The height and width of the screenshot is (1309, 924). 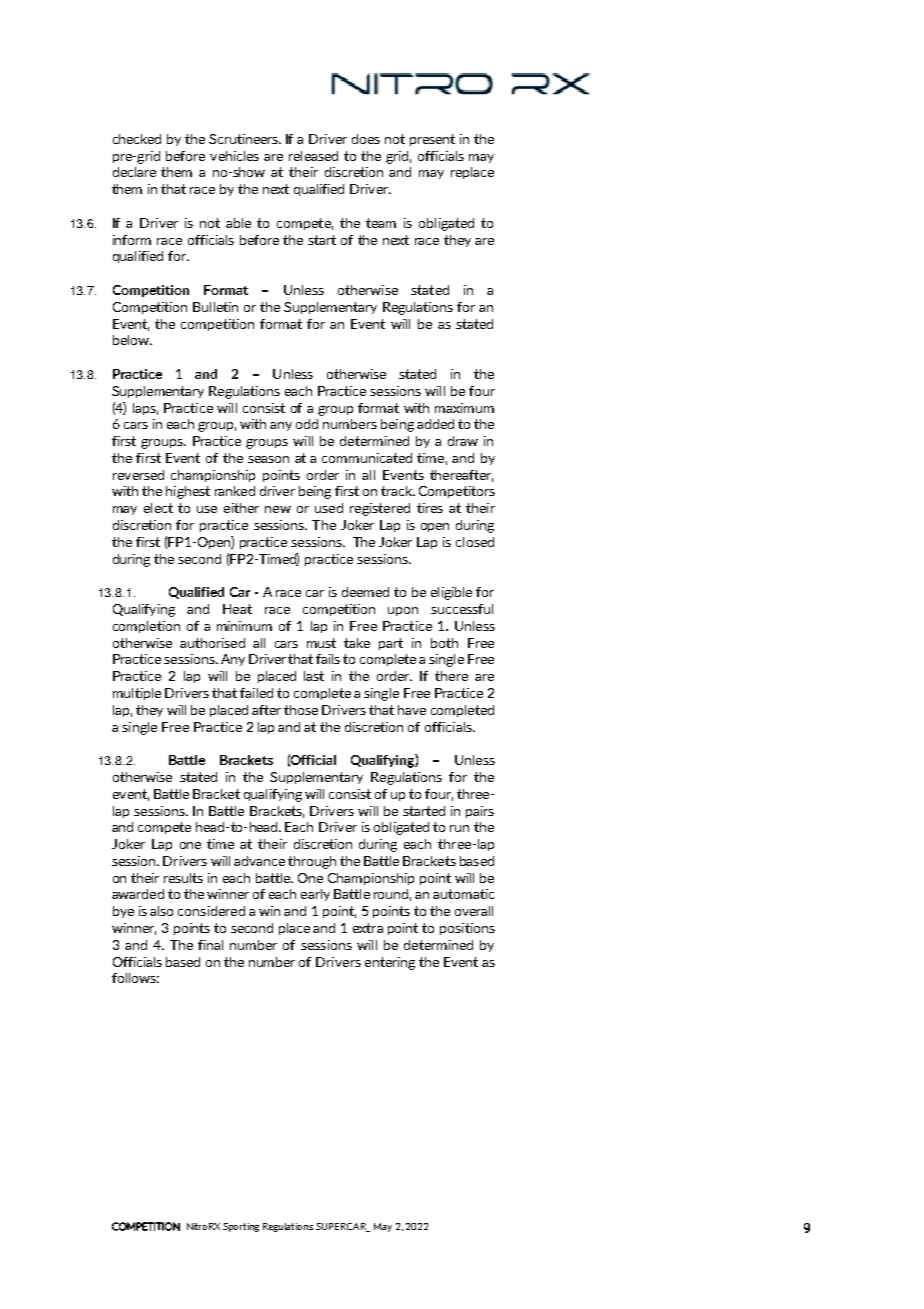 I want to click on odd, so click(x=307, y=424).
